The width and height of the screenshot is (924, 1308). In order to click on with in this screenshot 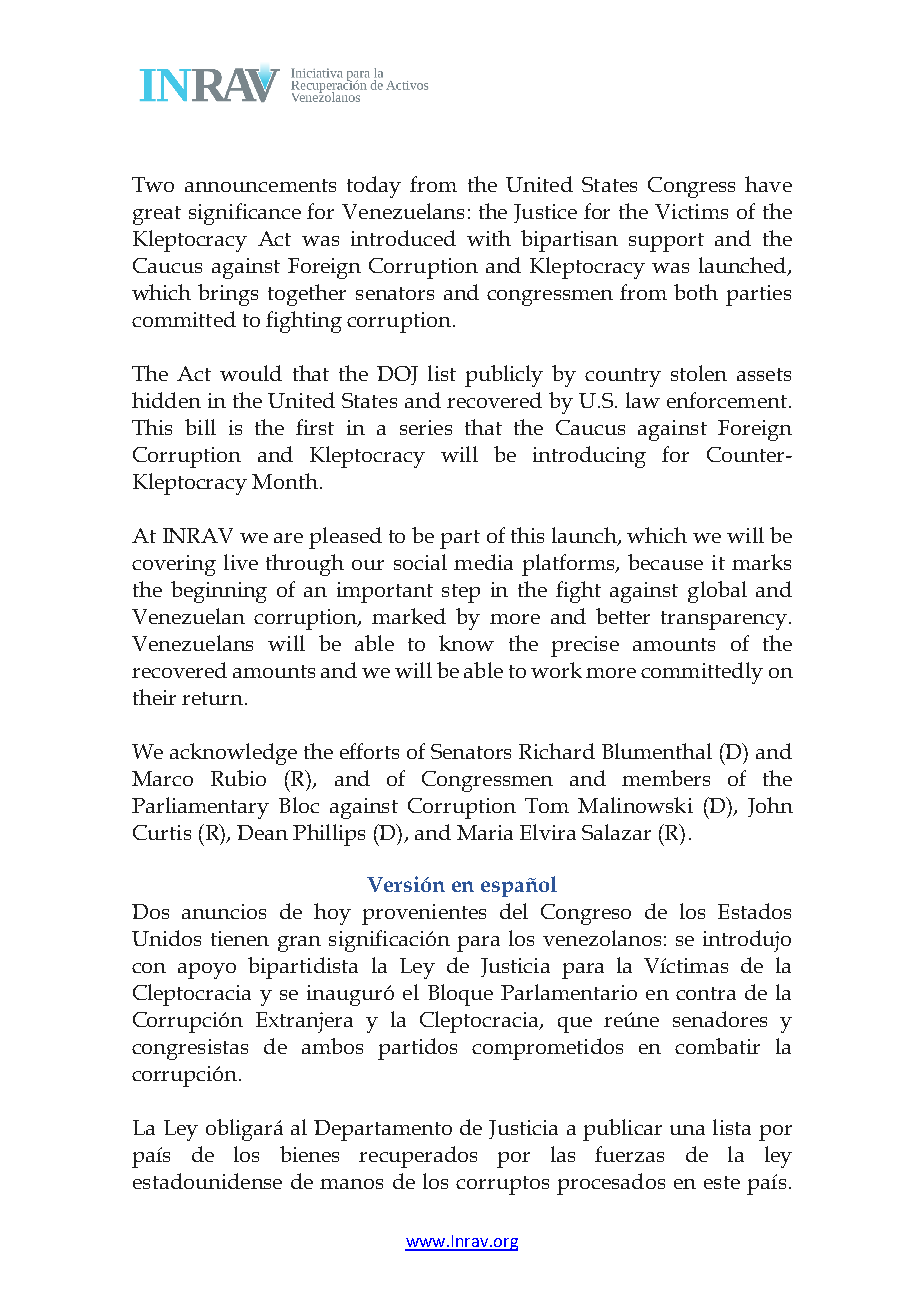, I will do `click(489, 238)`.
